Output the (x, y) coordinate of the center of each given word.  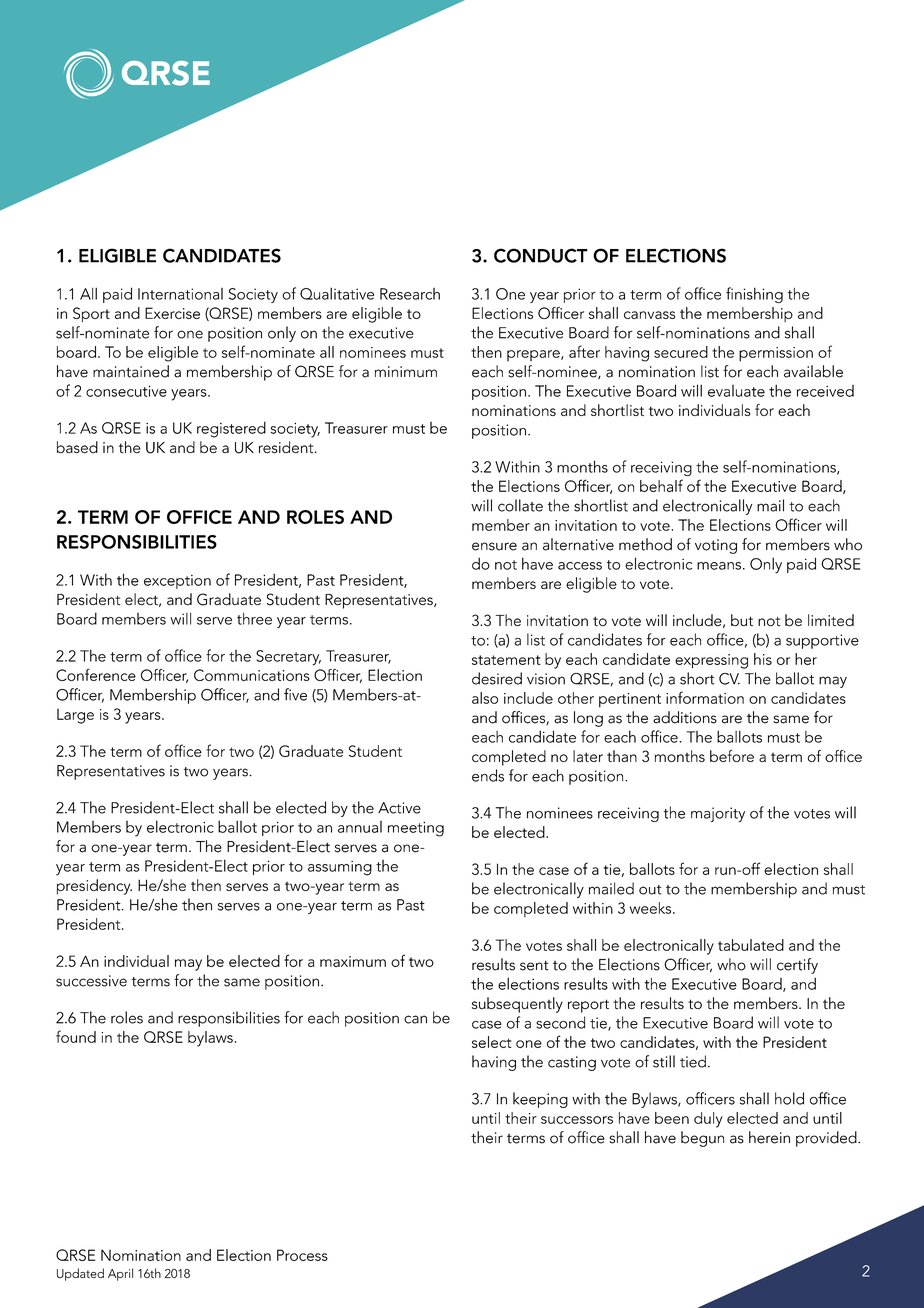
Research (410, 294)
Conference (96, 675)
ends (488, 775)
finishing (754, 295)
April (120, 1274)
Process (302, 1255)
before (732, 756)
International (180, 294)
